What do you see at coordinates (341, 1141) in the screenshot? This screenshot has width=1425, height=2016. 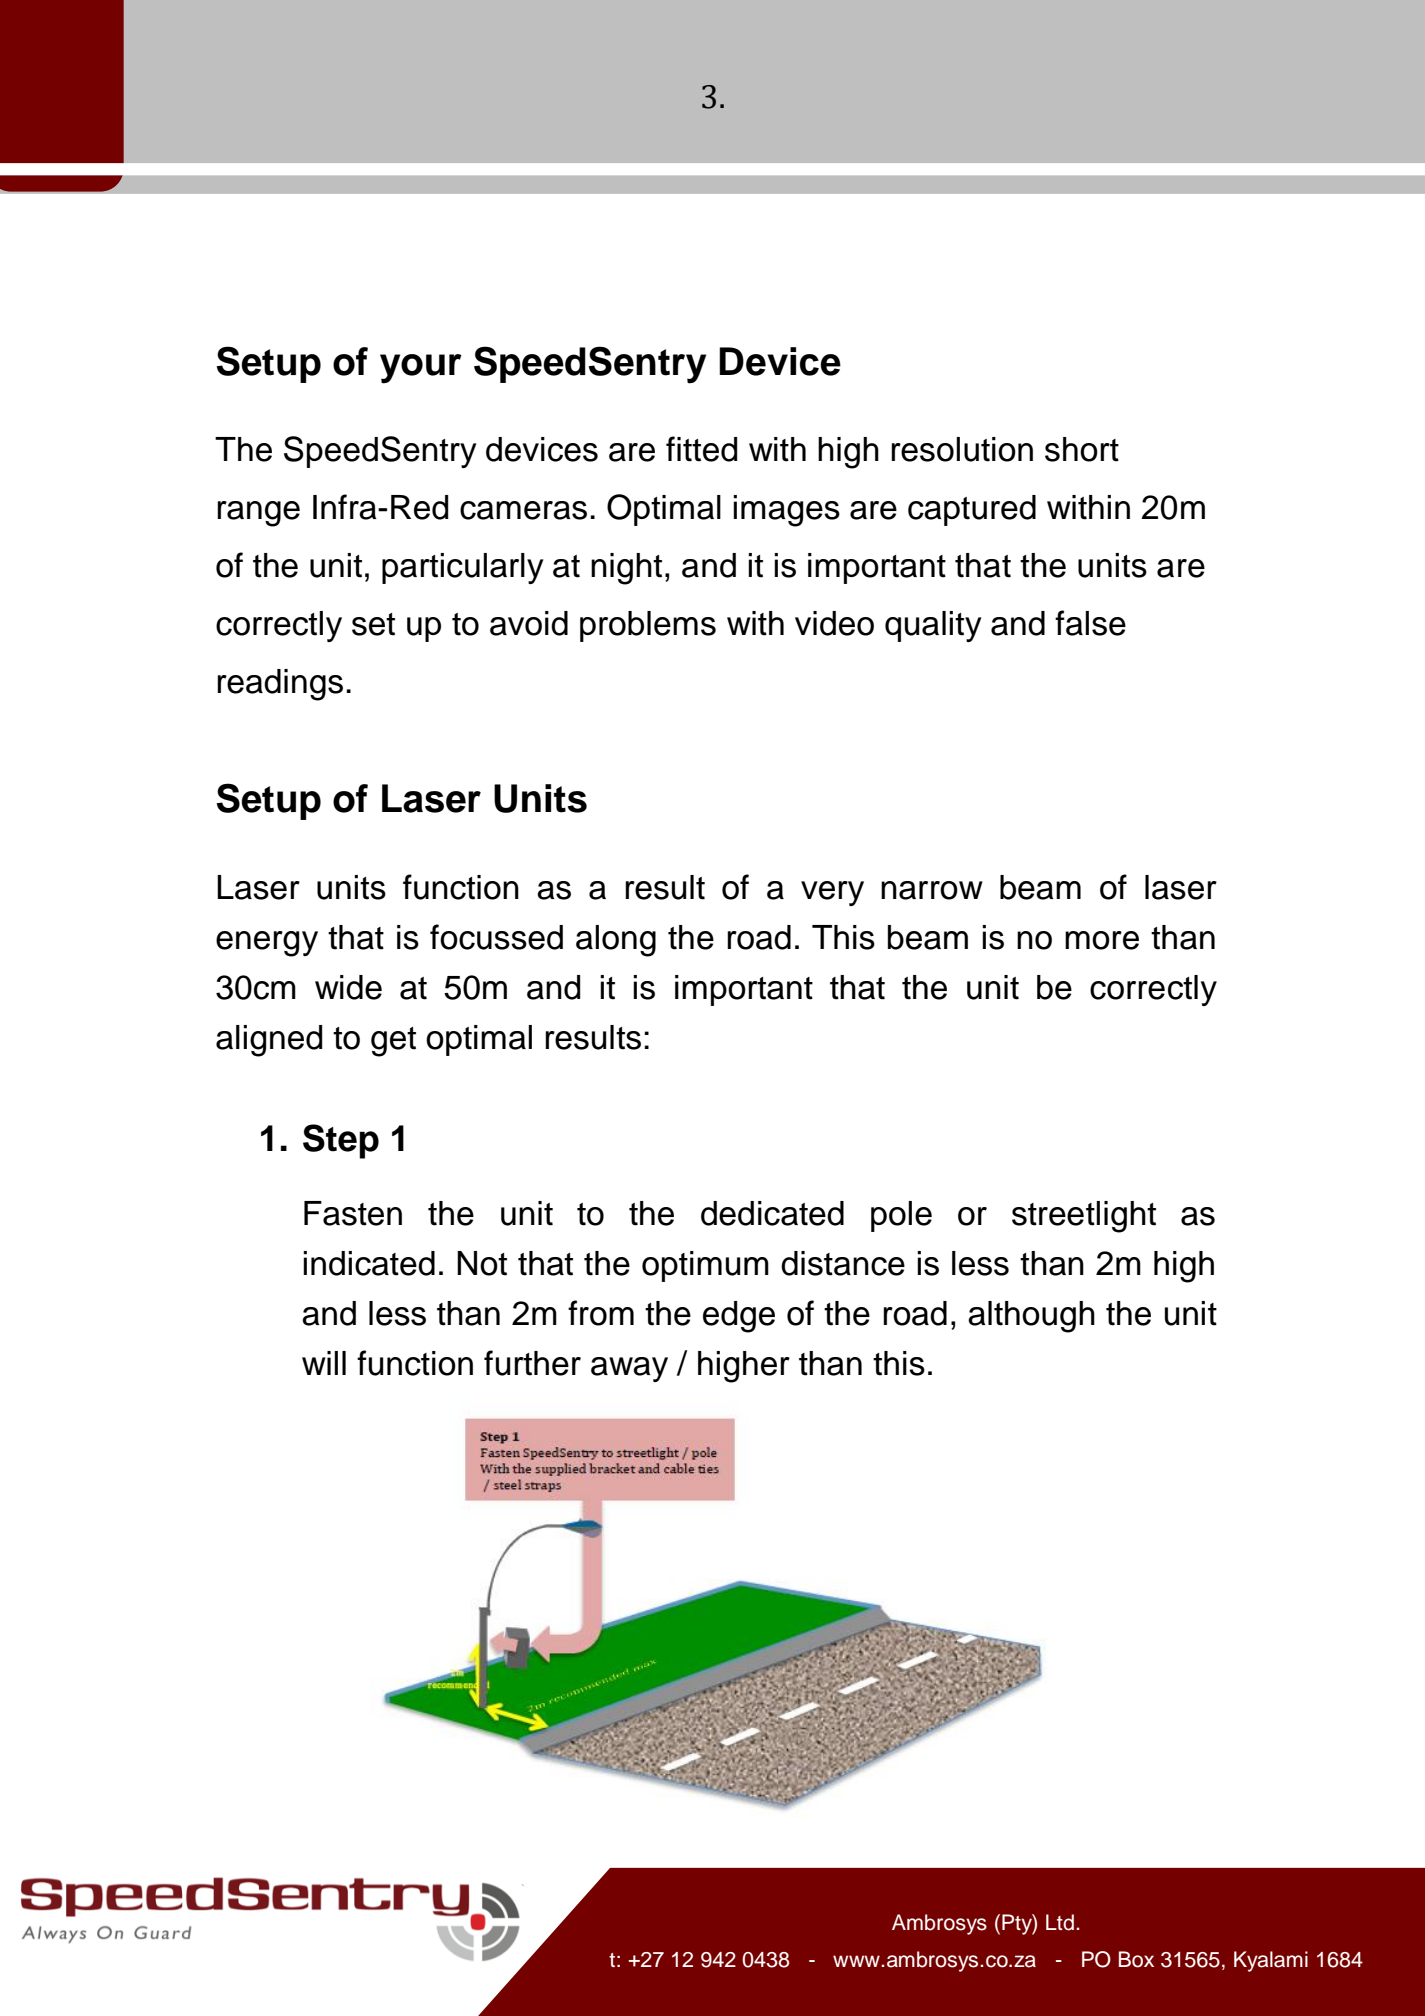 I see `Step` at bounding box center [341, 1141].
